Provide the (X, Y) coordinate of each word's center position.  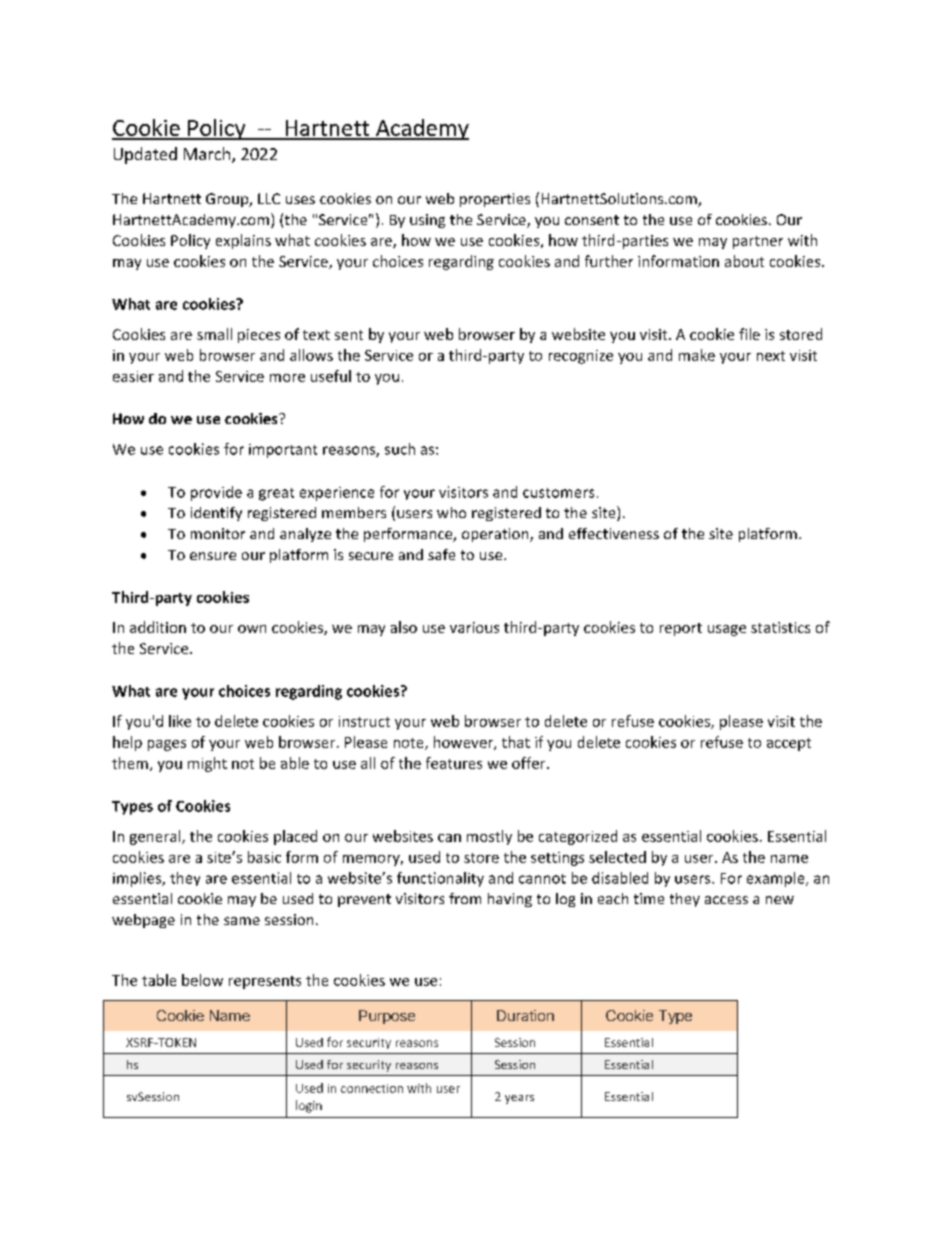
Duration (525, 1015)
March (208, 155)
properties (495, 200)
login (309, 1106)
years (519, 1099)
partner (758, 242)
